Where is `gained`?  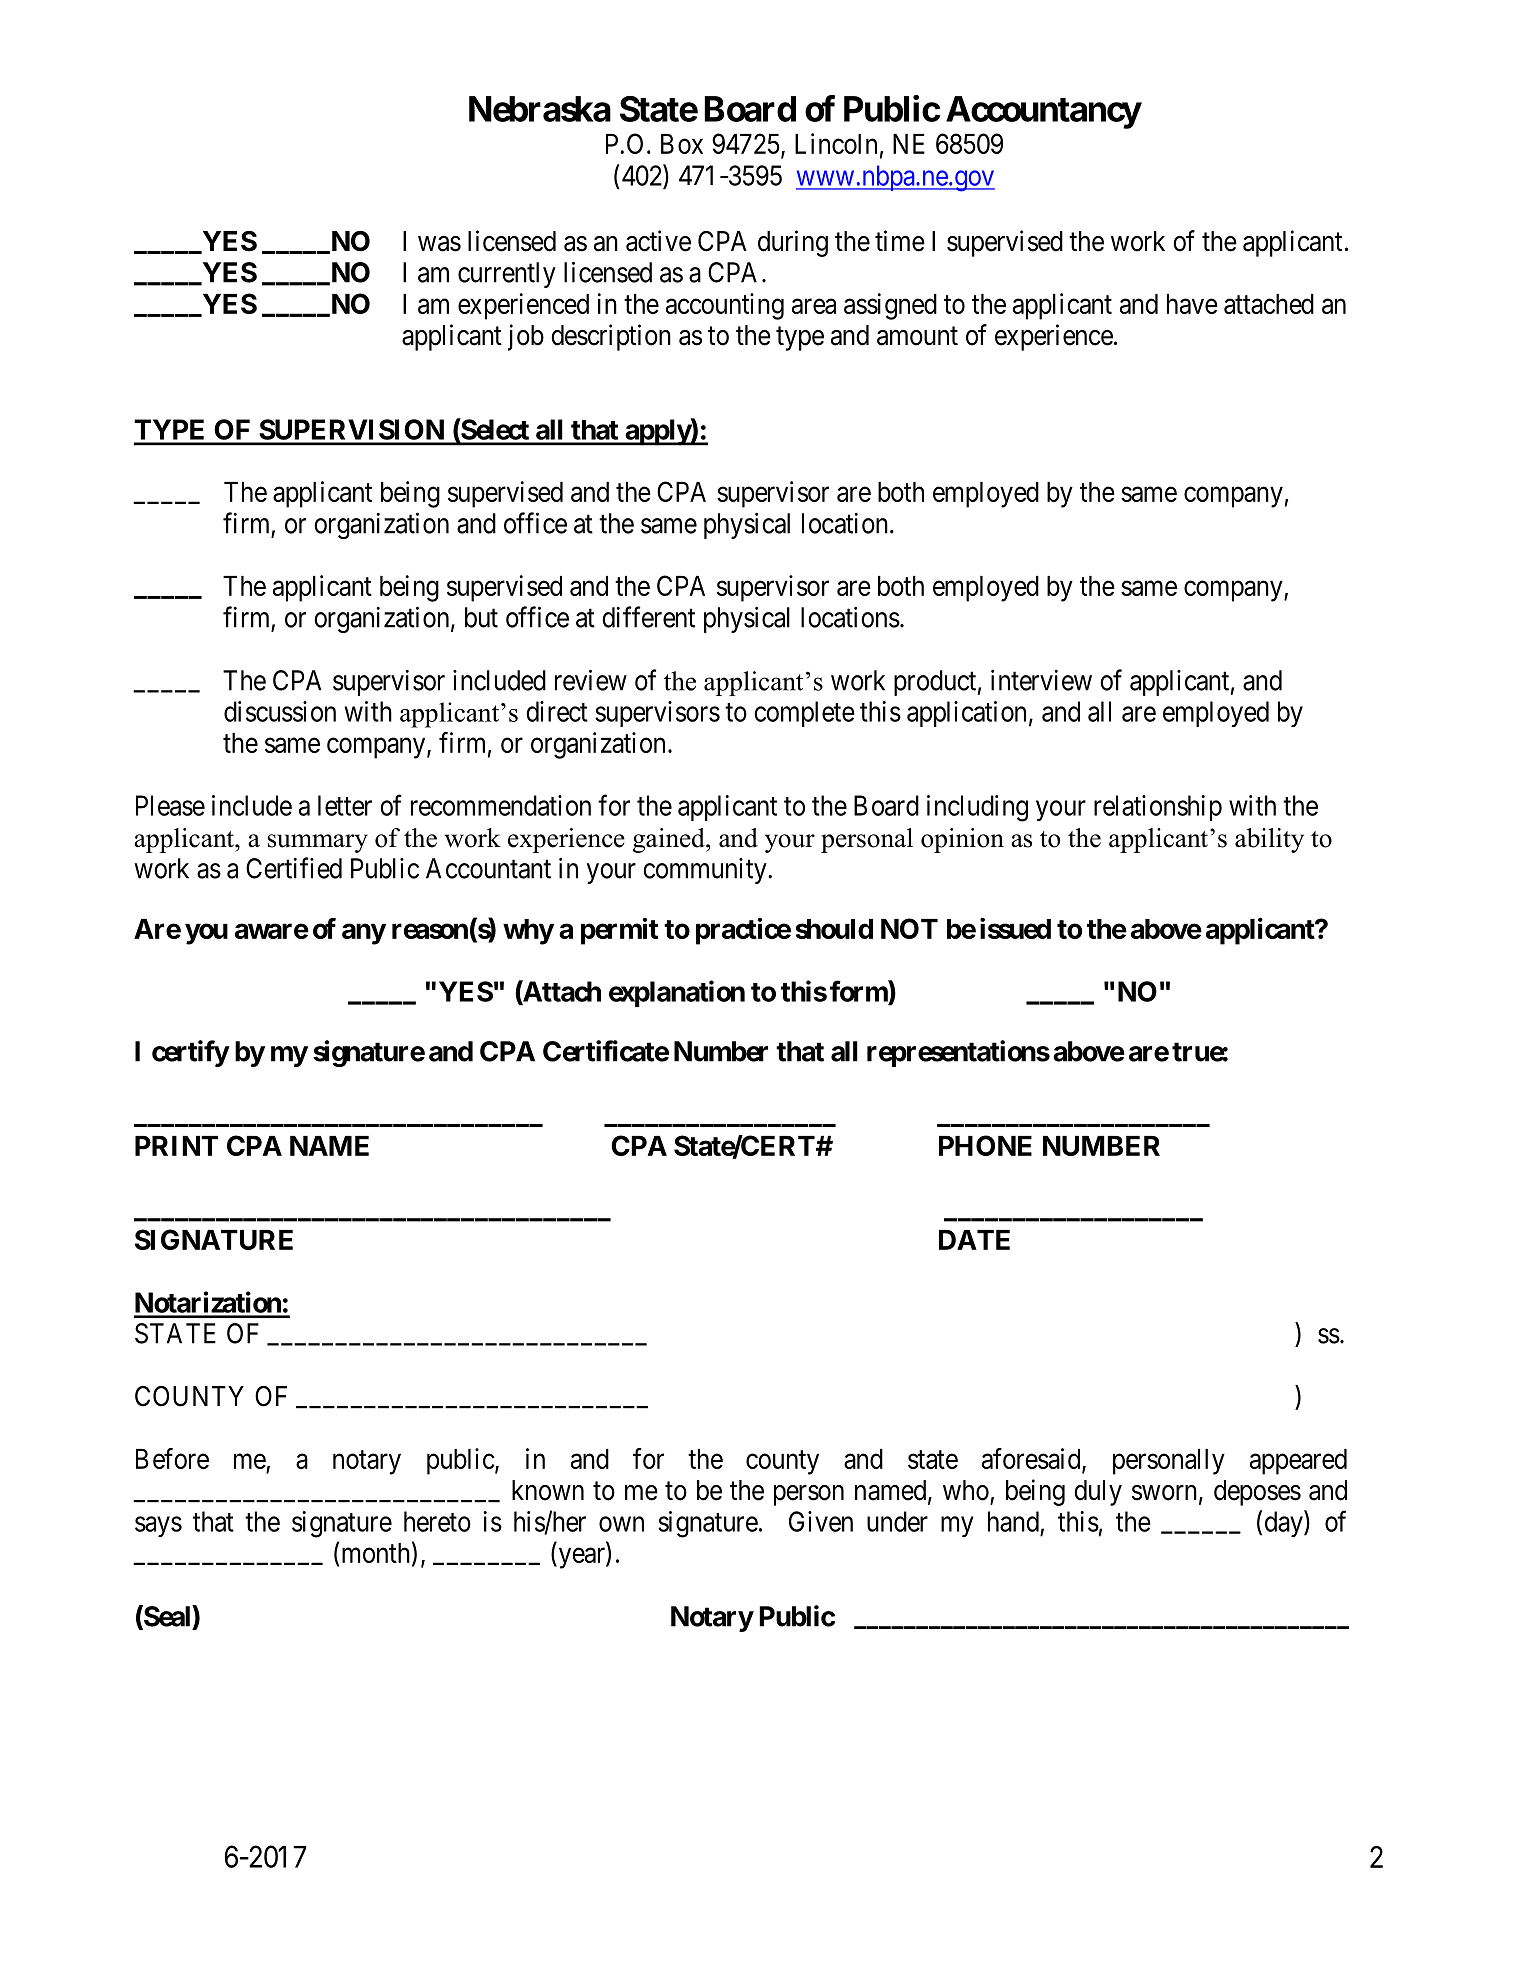
gained is located at coordinates (670, 840).
